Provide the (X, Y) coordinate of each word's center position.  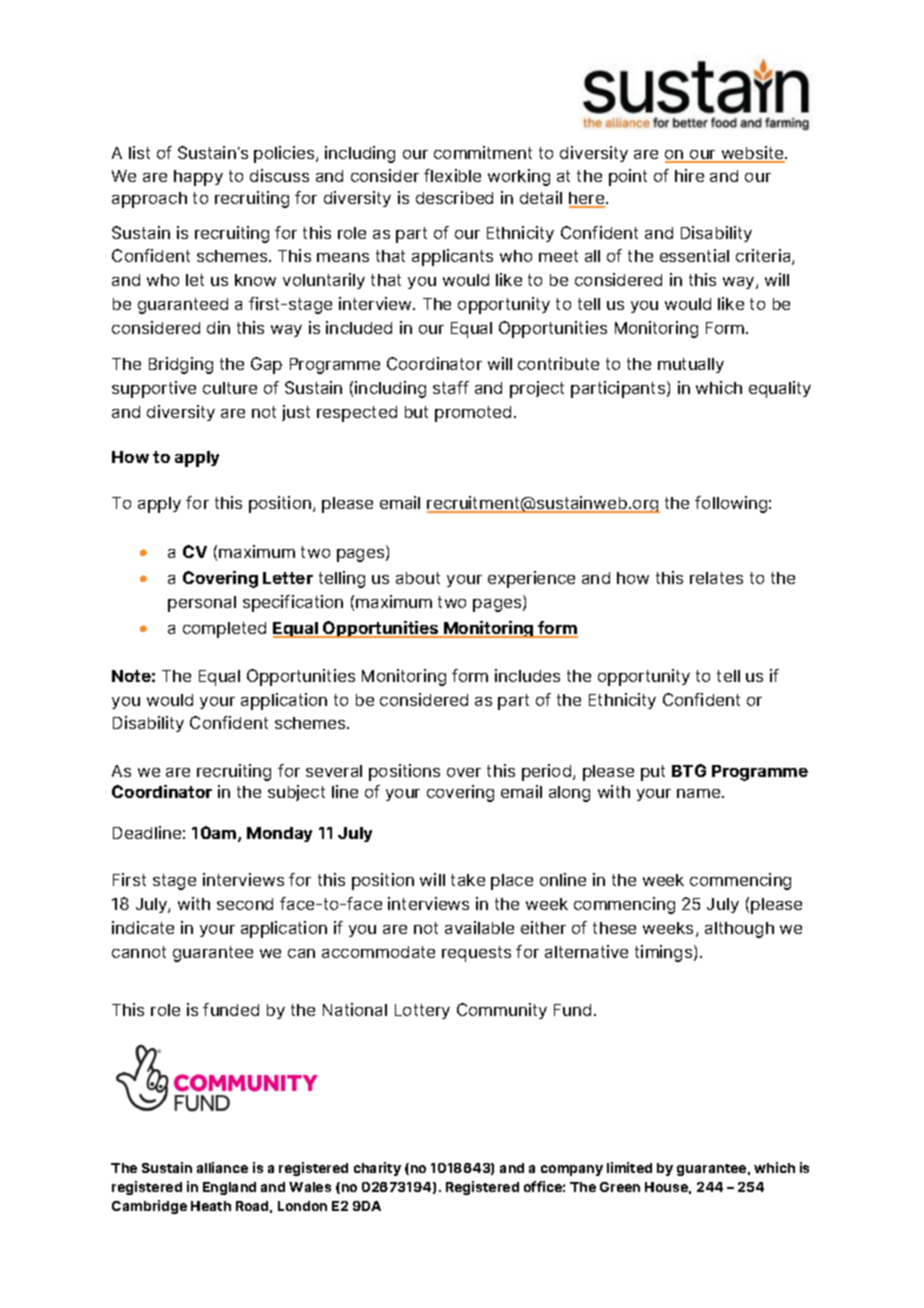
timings (665, 953)
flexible (452, 175)
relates (716, 578)
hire (689, 175)
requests (476, 954)
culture (230, 388)
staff (451, 387)
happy (198, 178)
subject (296, 793)
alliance (222, 1167)
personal (202, 604)
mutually (691, 365)
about (418, 578)
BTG (689, 770)
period (548, 772)
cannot (139, 952)
